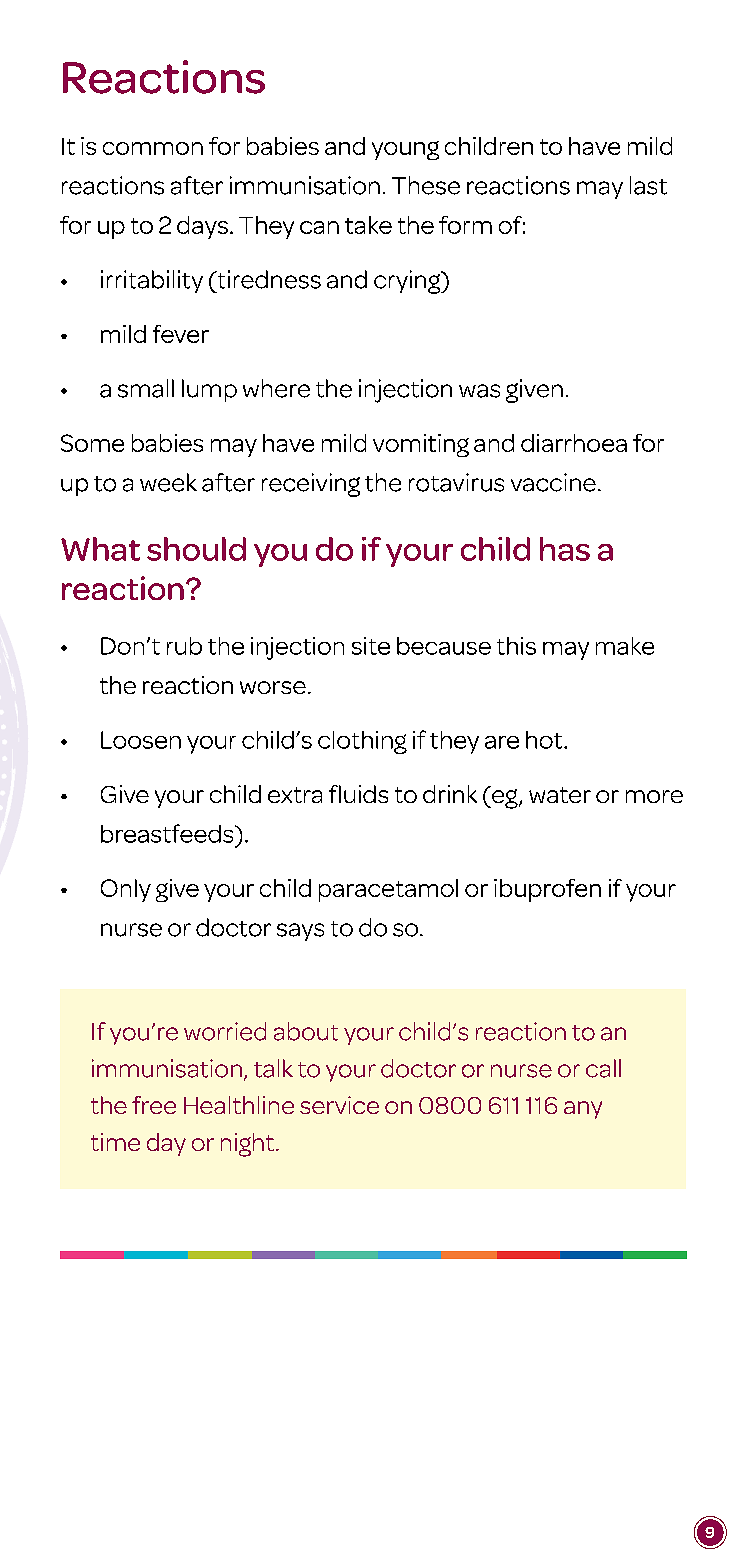  What do you see at coordinates (153, 148) in the page?
I see `common` at bounding box center [153, 148].
